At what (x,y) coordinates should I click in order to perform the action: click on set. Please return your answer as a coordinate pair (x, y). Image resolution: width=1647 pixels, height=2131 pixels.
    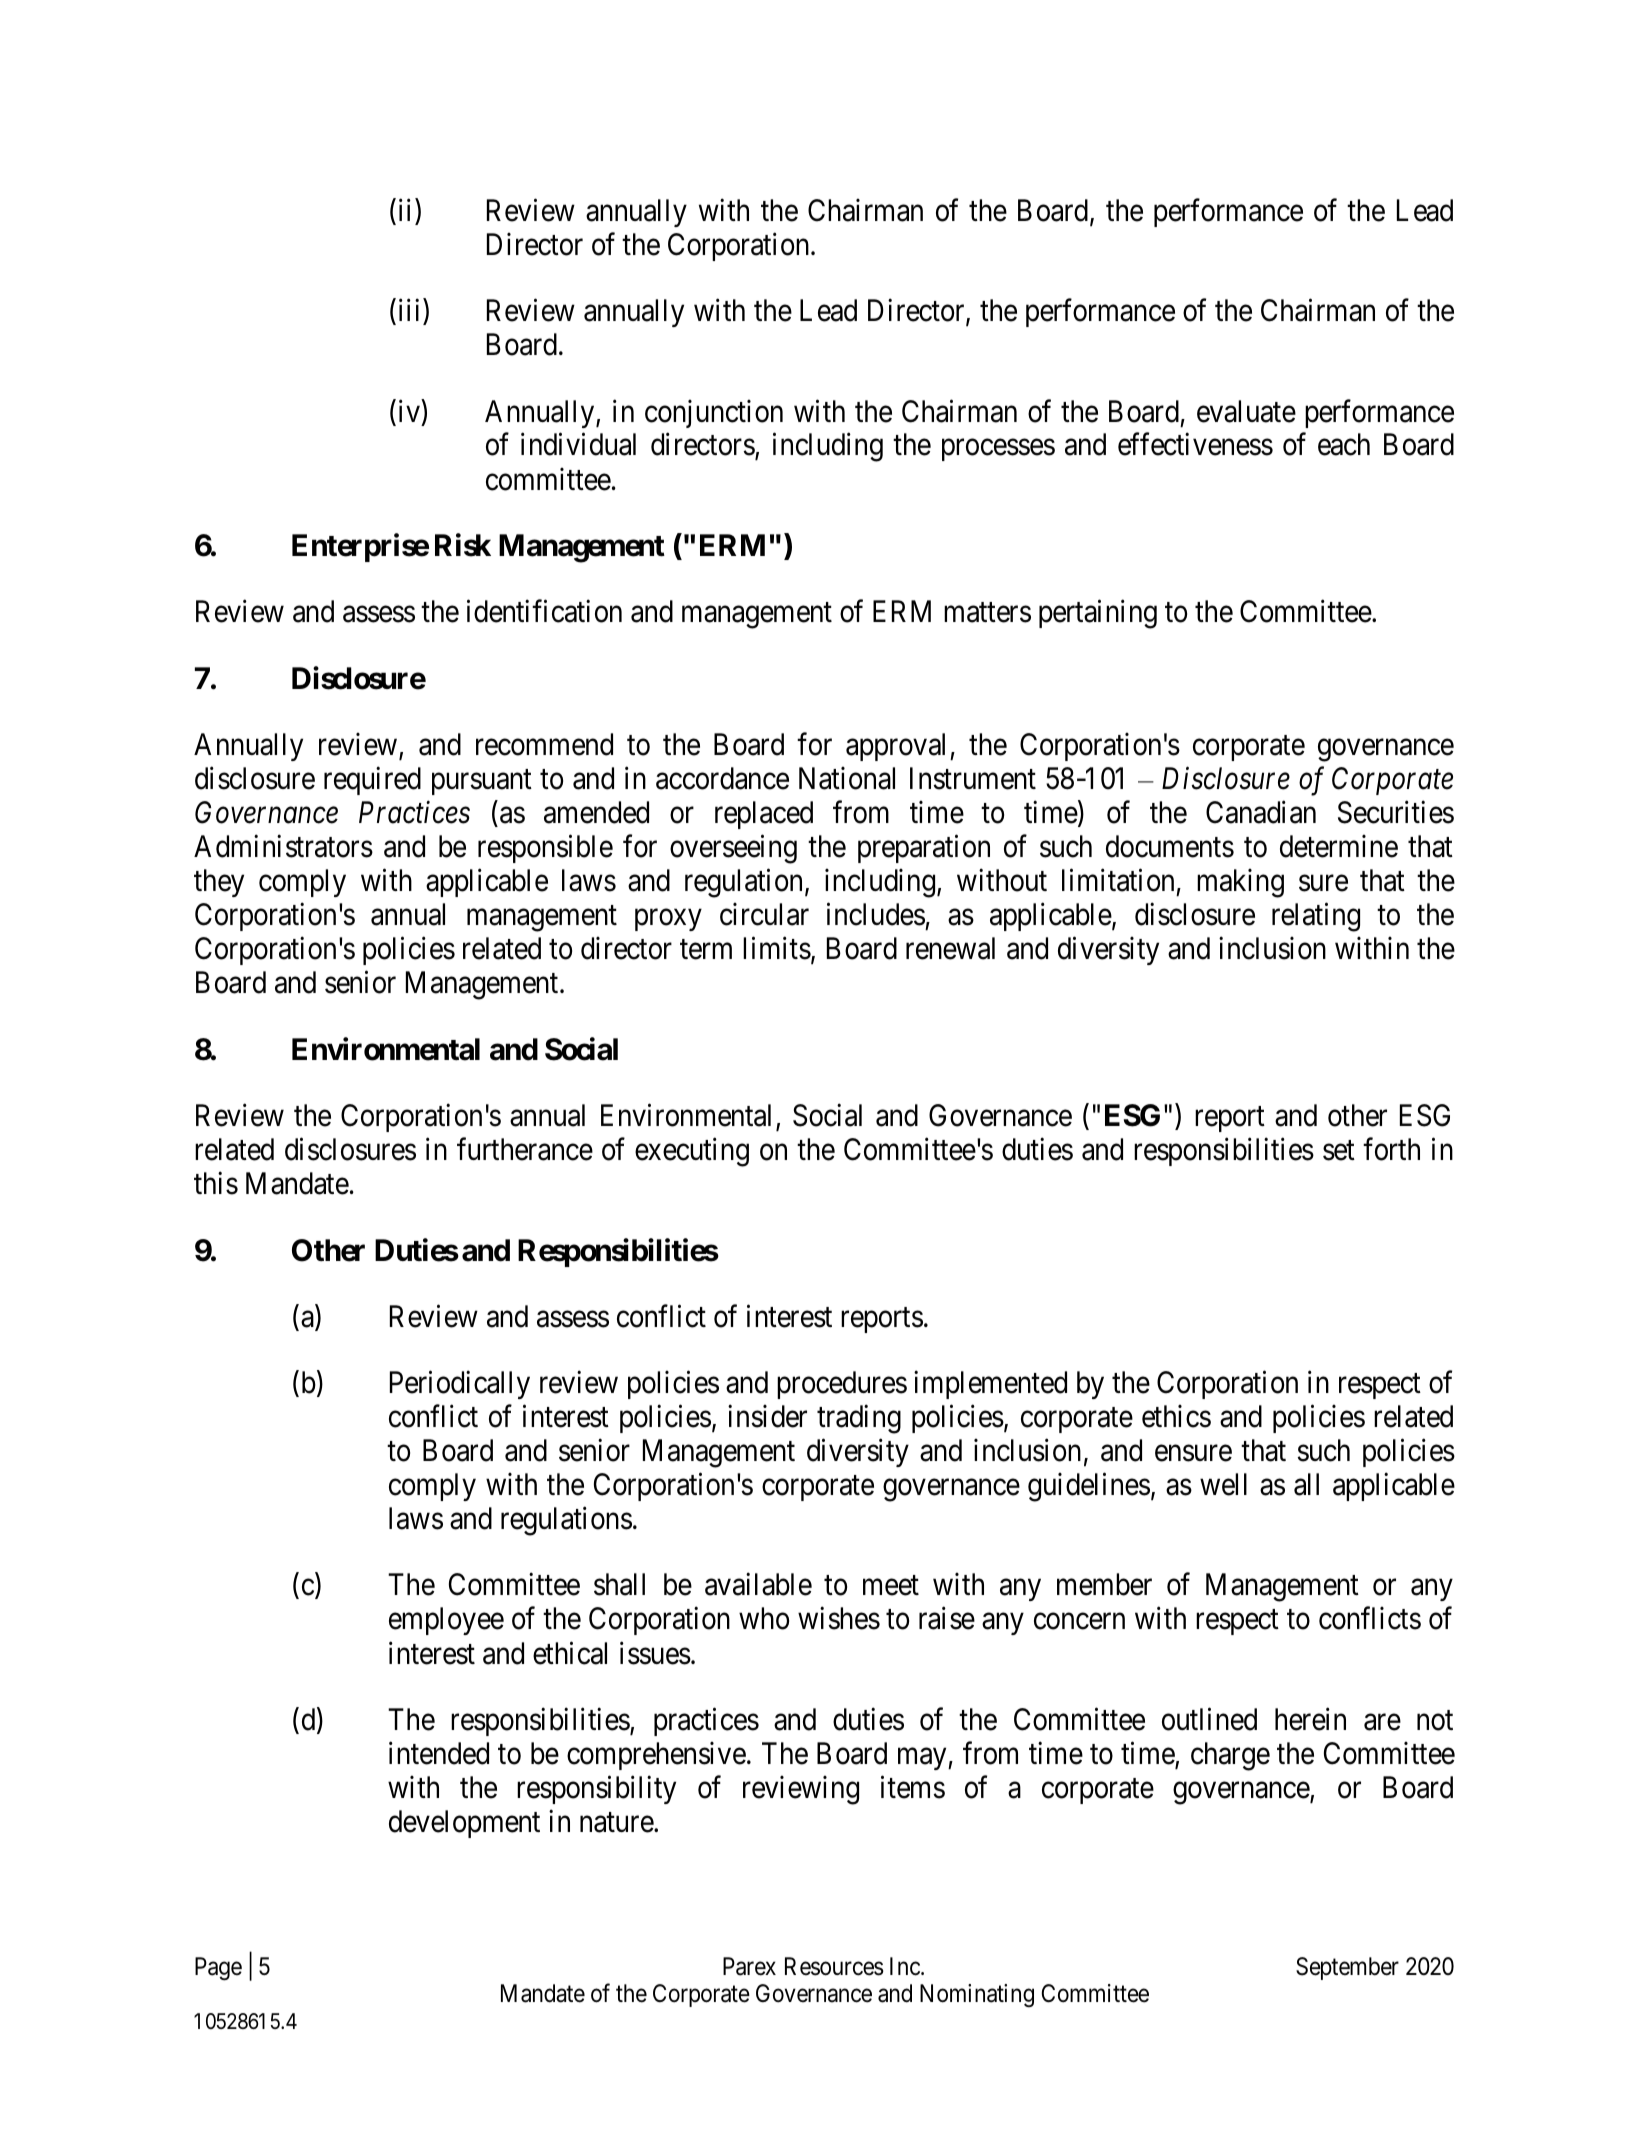
    Looking at the image, I should click on (1339, 1151).
